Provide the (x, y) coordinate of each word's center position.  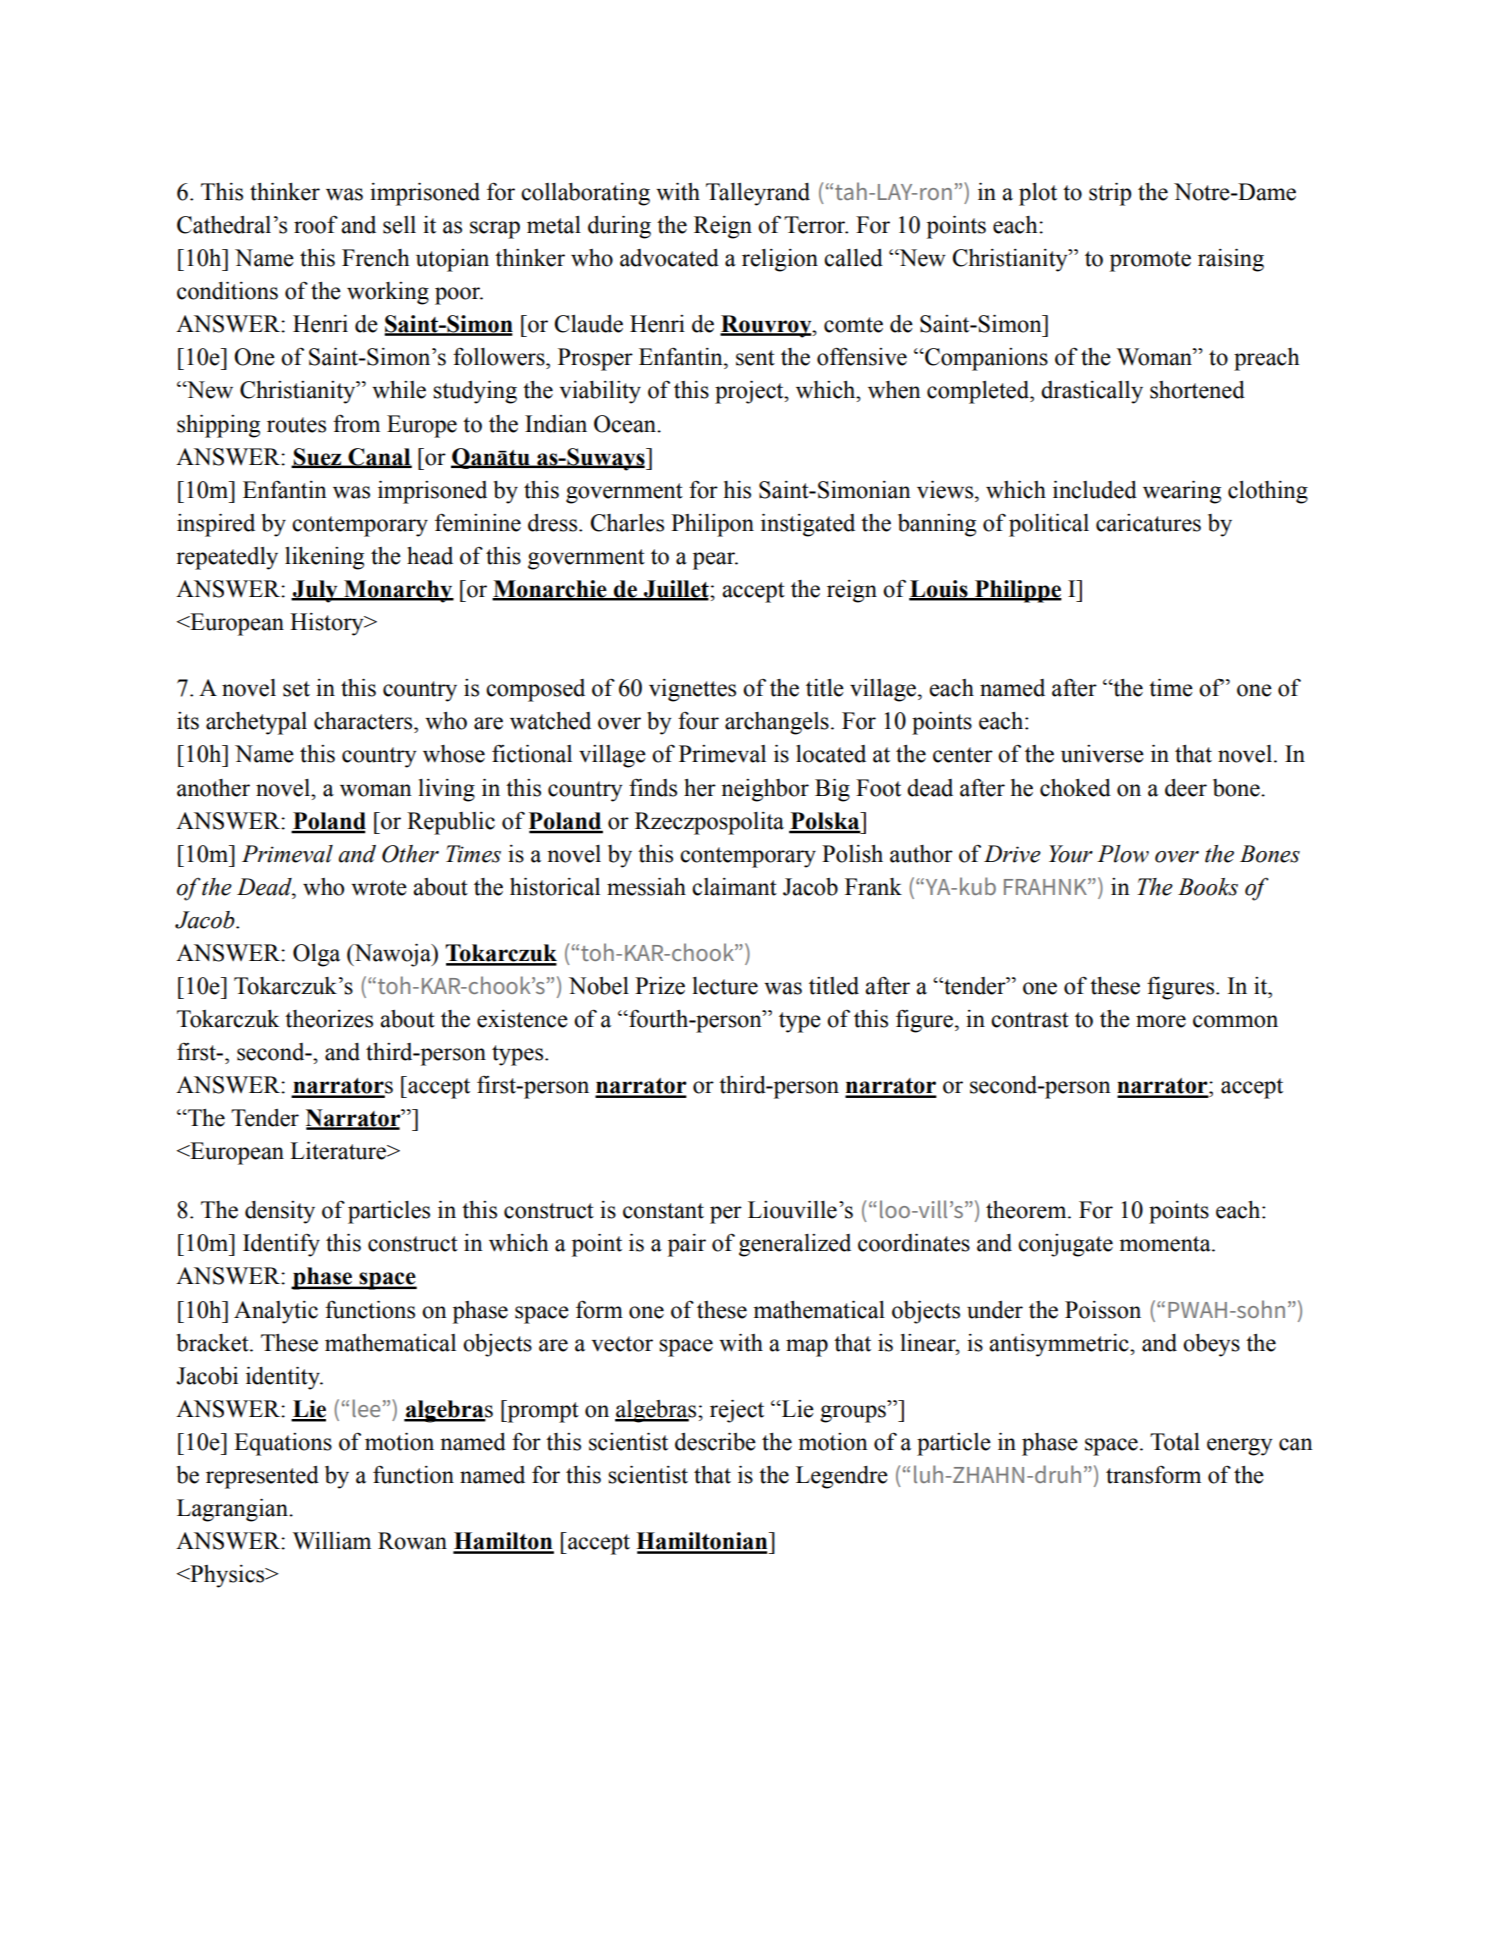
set (296, 689)
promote (1150, 261)
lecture (725, 986)
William (332, 1541)
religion (780, 260)
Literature (339, 1151)
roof (316, 224)
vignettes (692, 690)
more (1161, 1021)
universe (1102, 754)
